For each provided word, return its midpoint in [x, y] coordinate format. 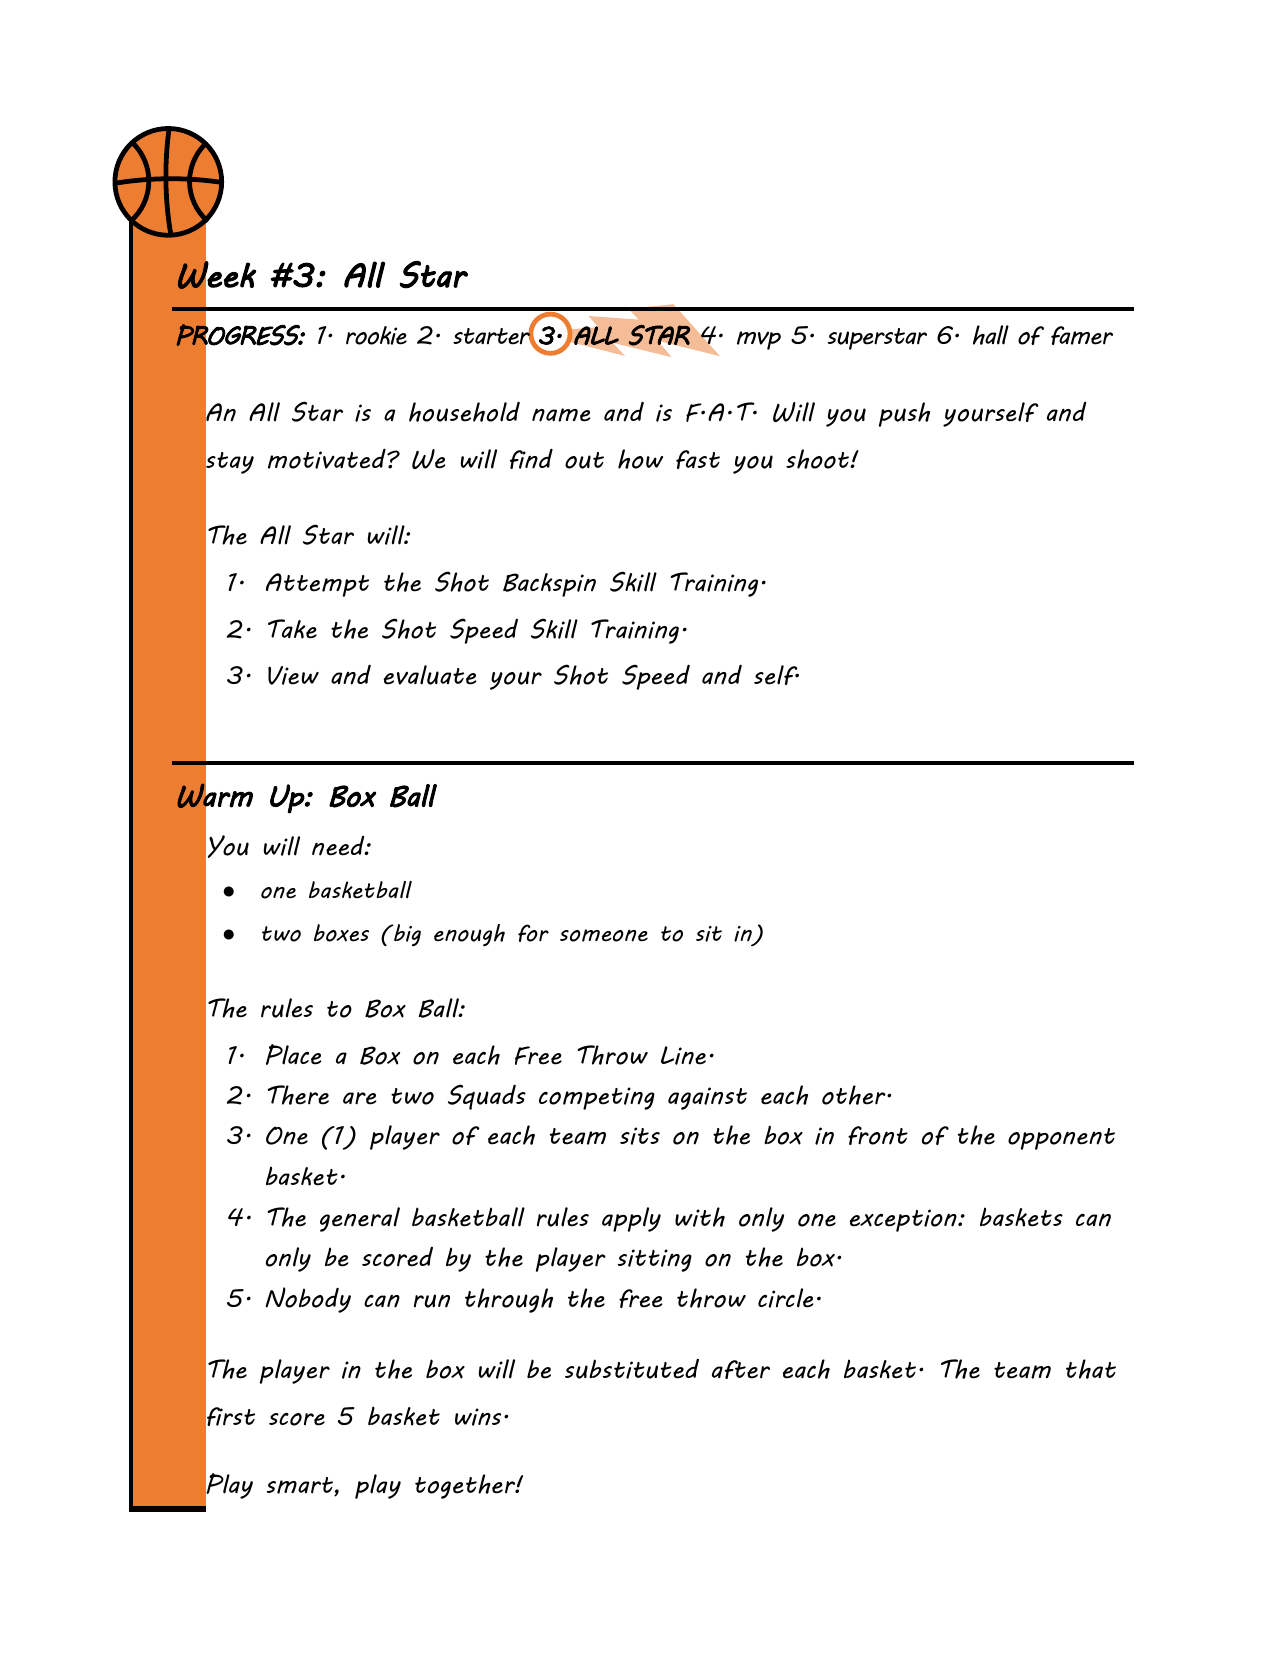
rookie [376, 335]
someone [604, 935]
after [741, 1369]
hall [991, 335]
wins [478, 1417]
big [406, 935]
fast [698, 459]
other [855, 1095]
